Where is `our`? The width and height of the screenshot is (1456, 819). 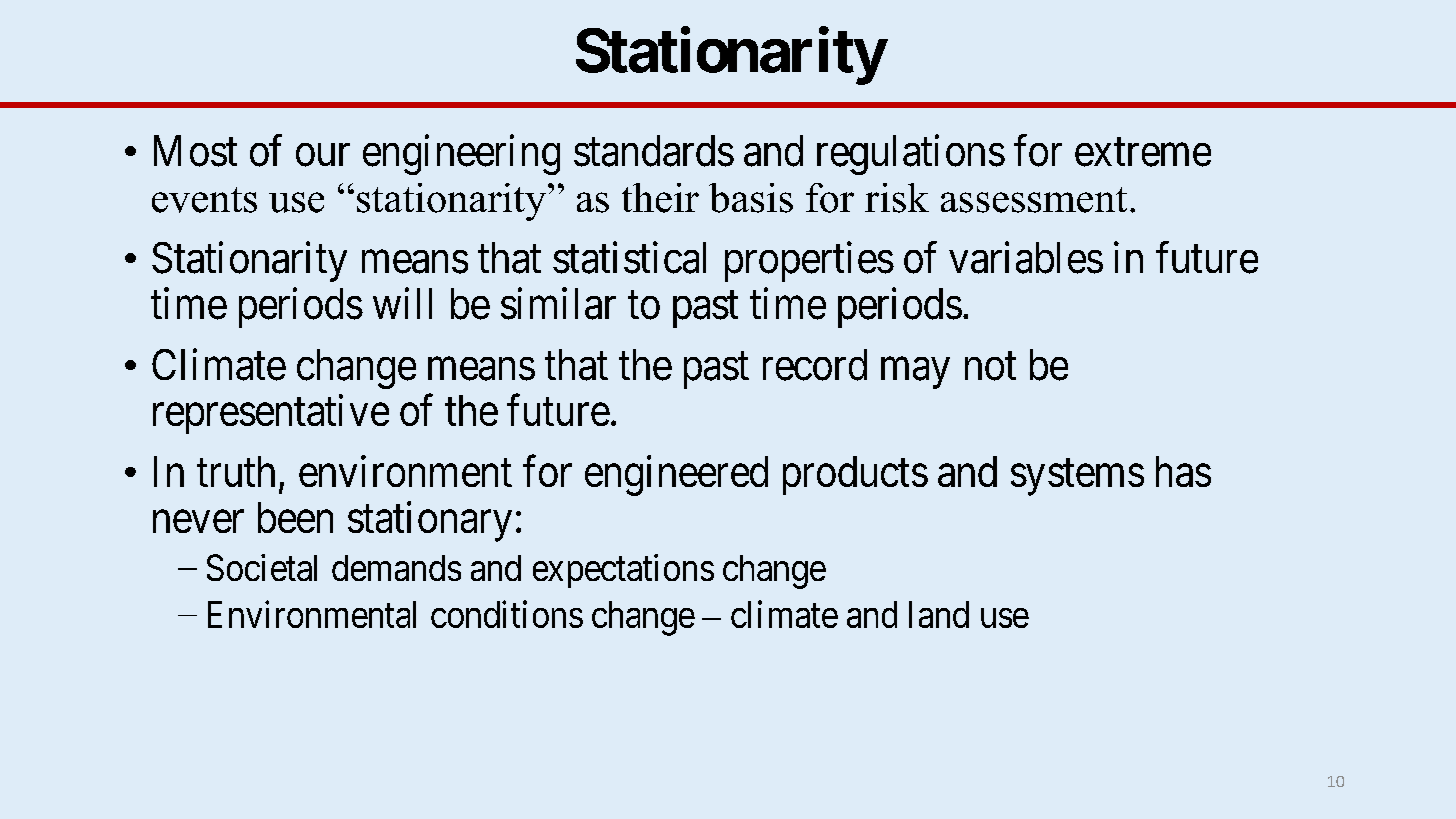
our is located at coordinates (323, 155).
